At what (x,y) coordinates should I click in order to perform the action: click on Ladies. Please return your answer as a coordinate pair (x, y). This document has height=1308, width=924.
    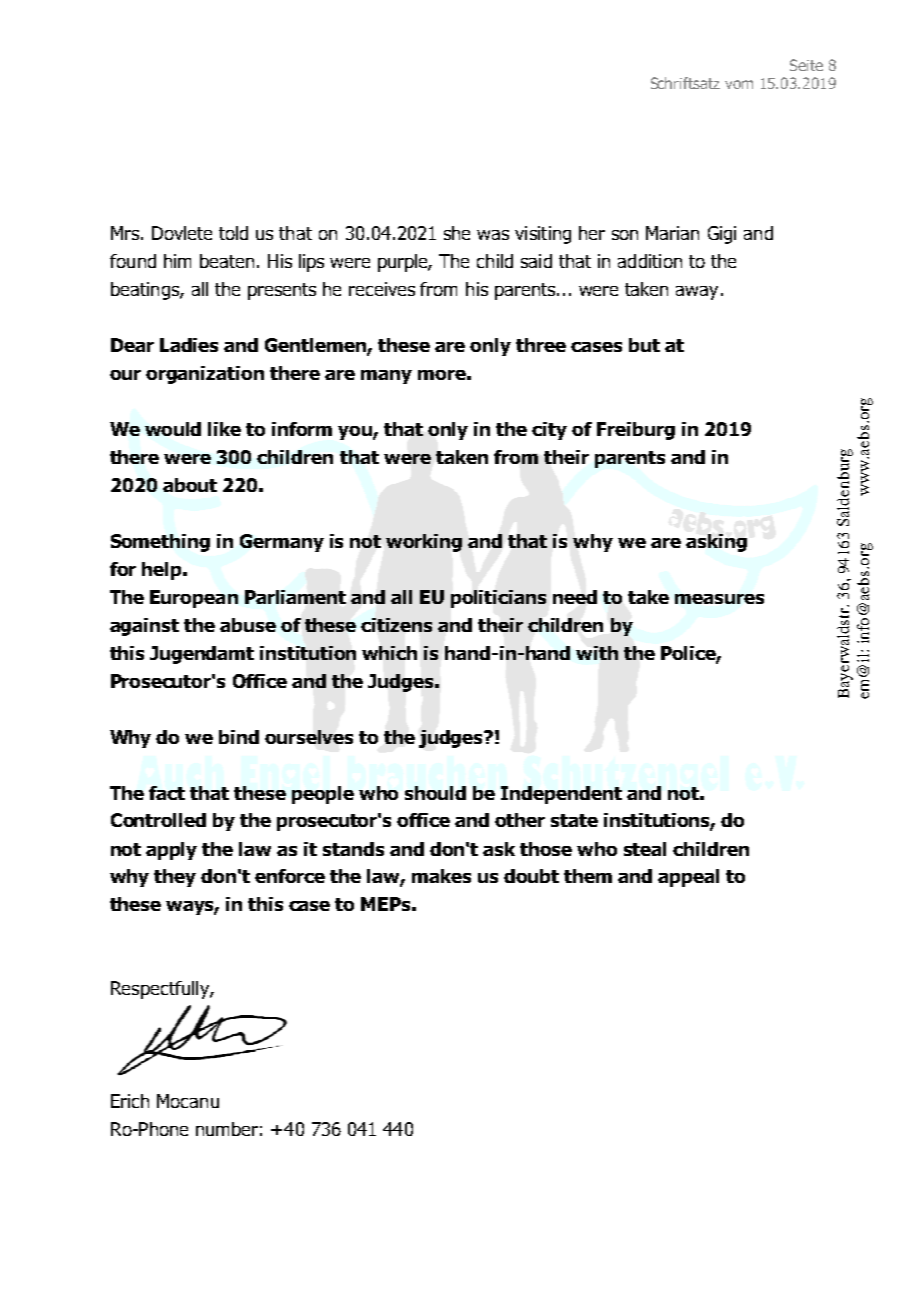
    Looking at the image, I should click on (189, 345).
